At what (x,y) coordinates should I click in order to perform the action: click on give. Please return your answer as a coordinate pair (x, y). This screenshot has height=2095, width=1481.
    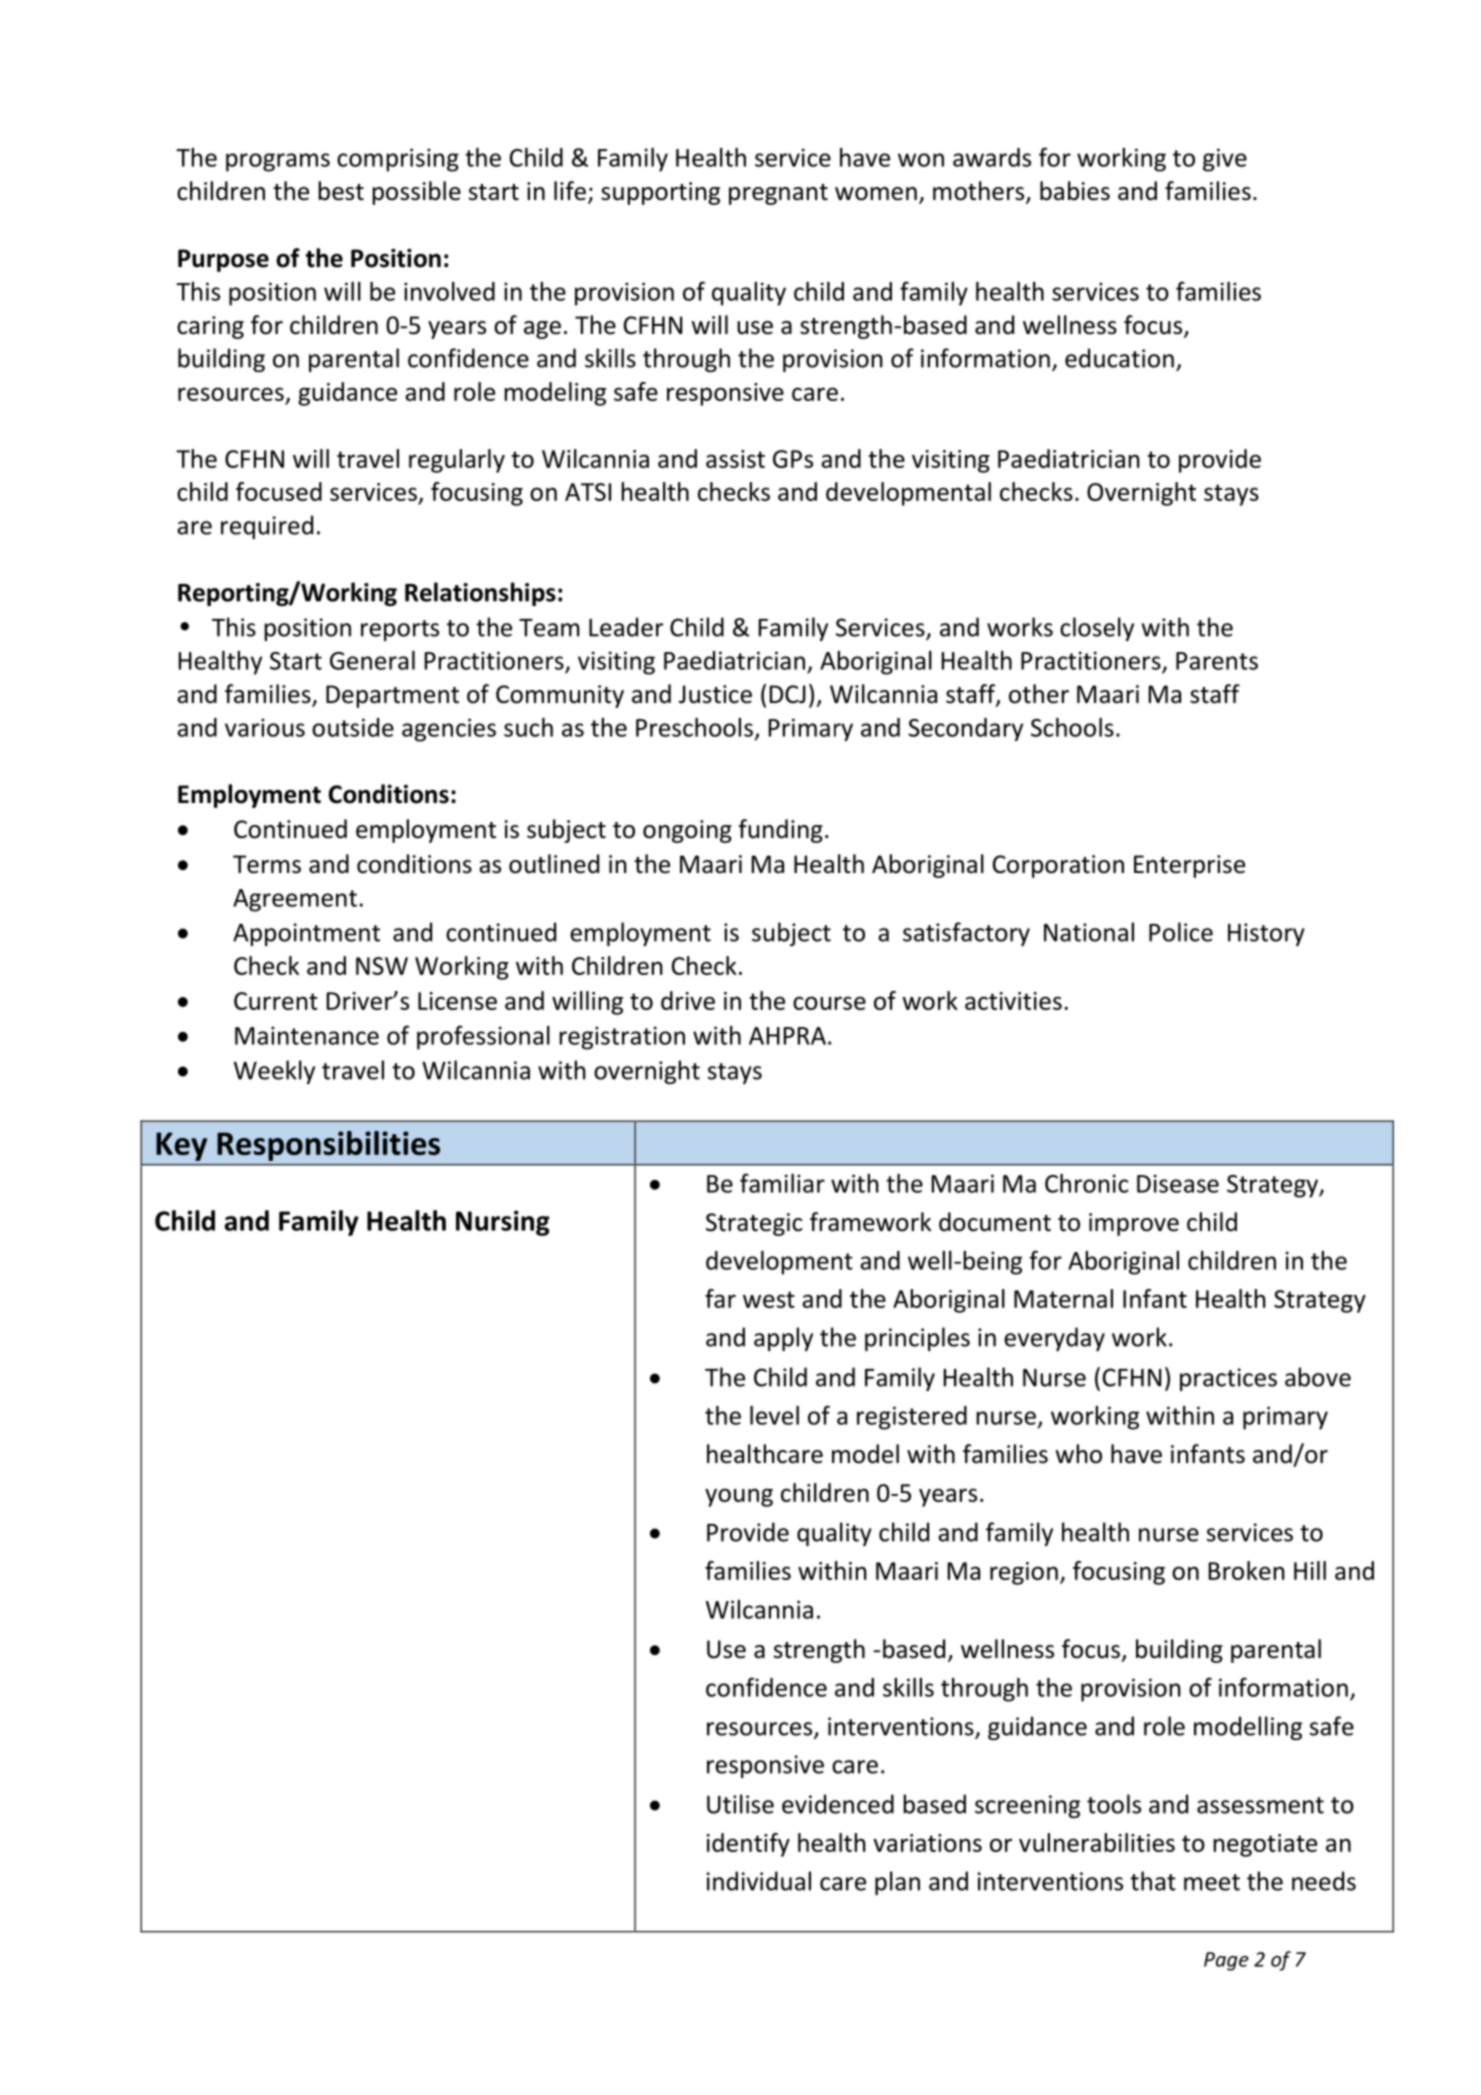
    Looking at the image, I should click on (1225, 160).
